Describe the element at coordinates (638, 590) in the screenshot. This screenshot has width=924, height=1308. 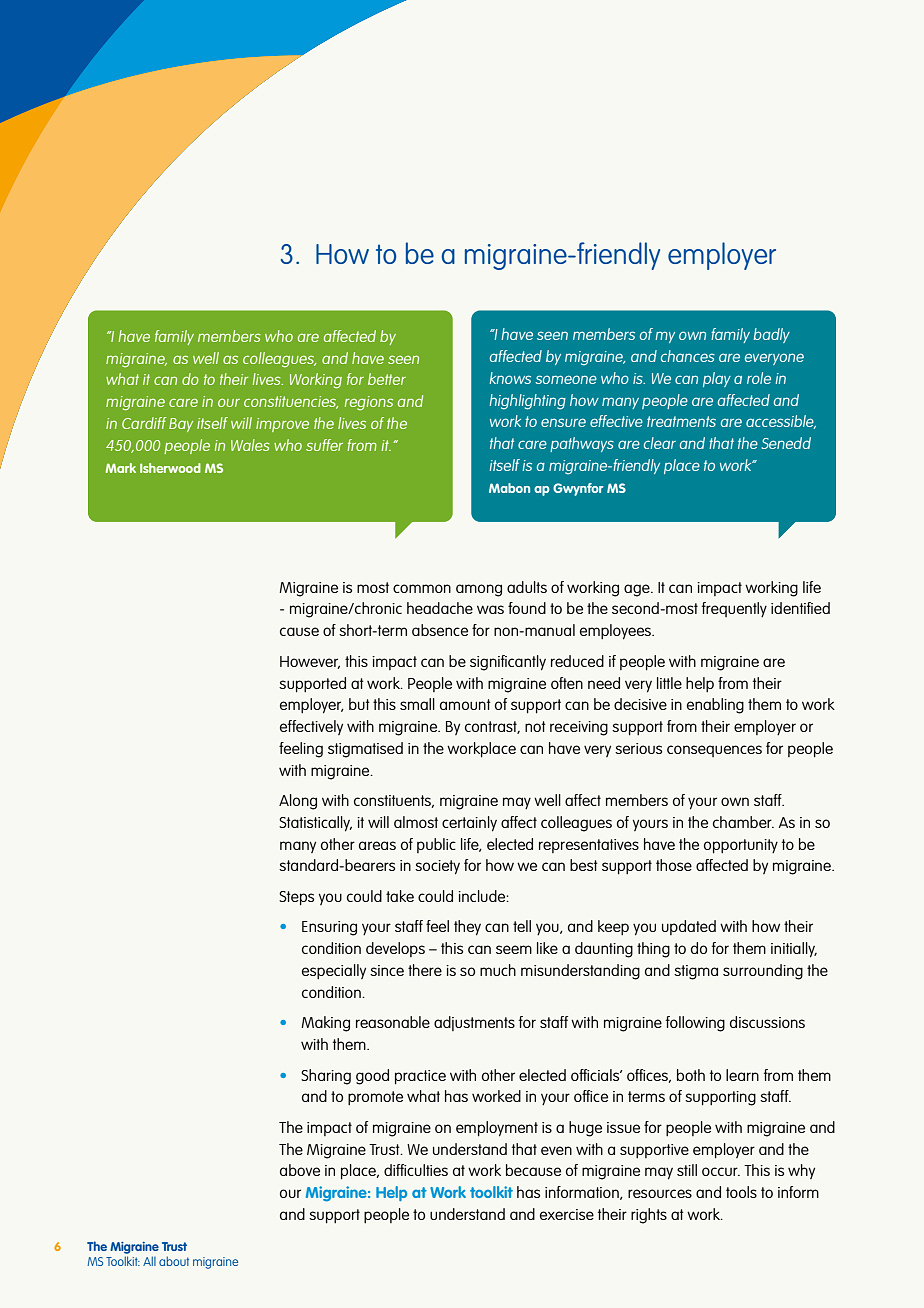
I see `age` at that location.
